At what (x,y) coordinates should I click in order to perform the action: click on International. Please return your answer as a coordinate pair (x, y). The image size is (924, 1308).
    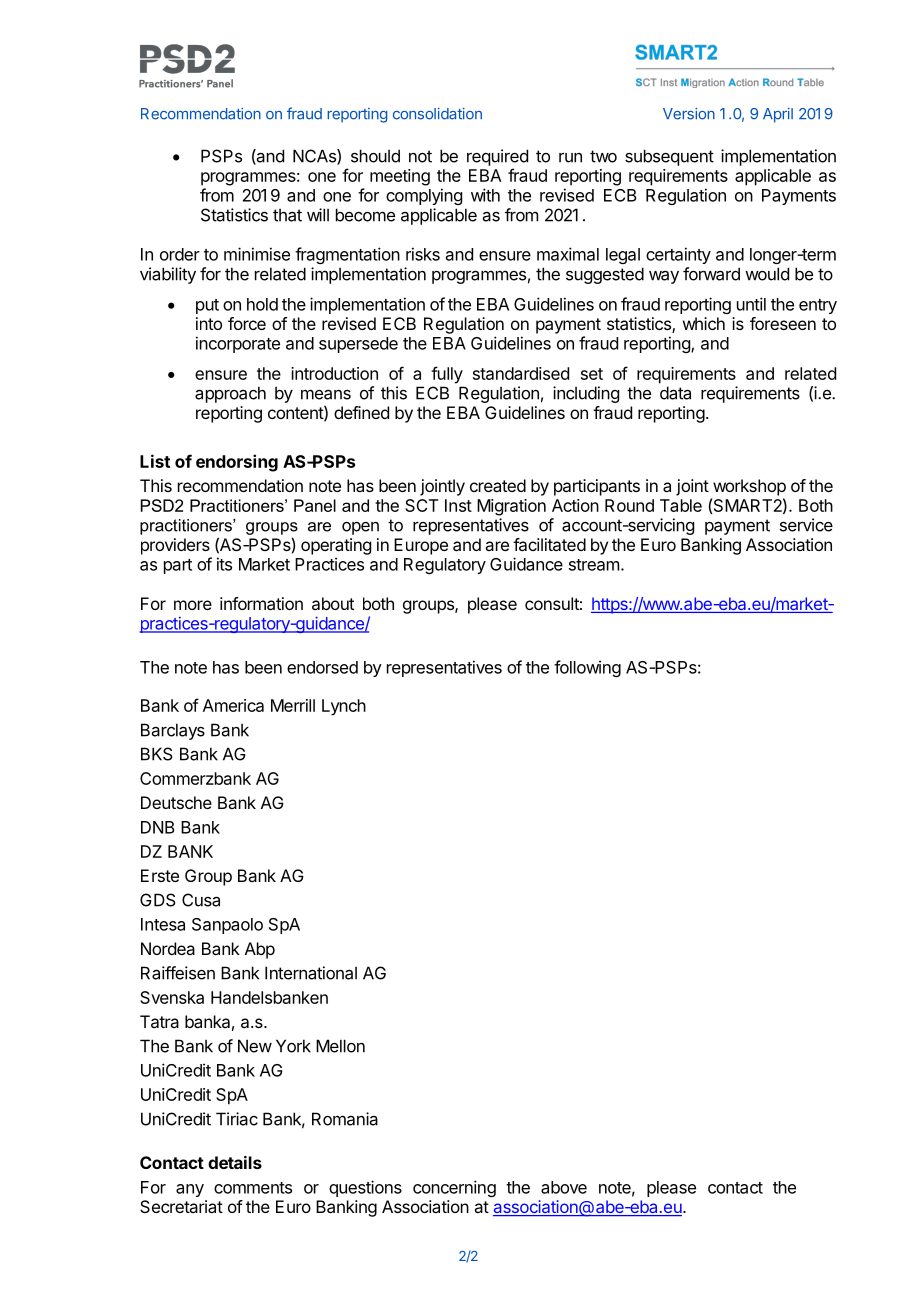
    Looking at the image, I should click on (311, 973).
